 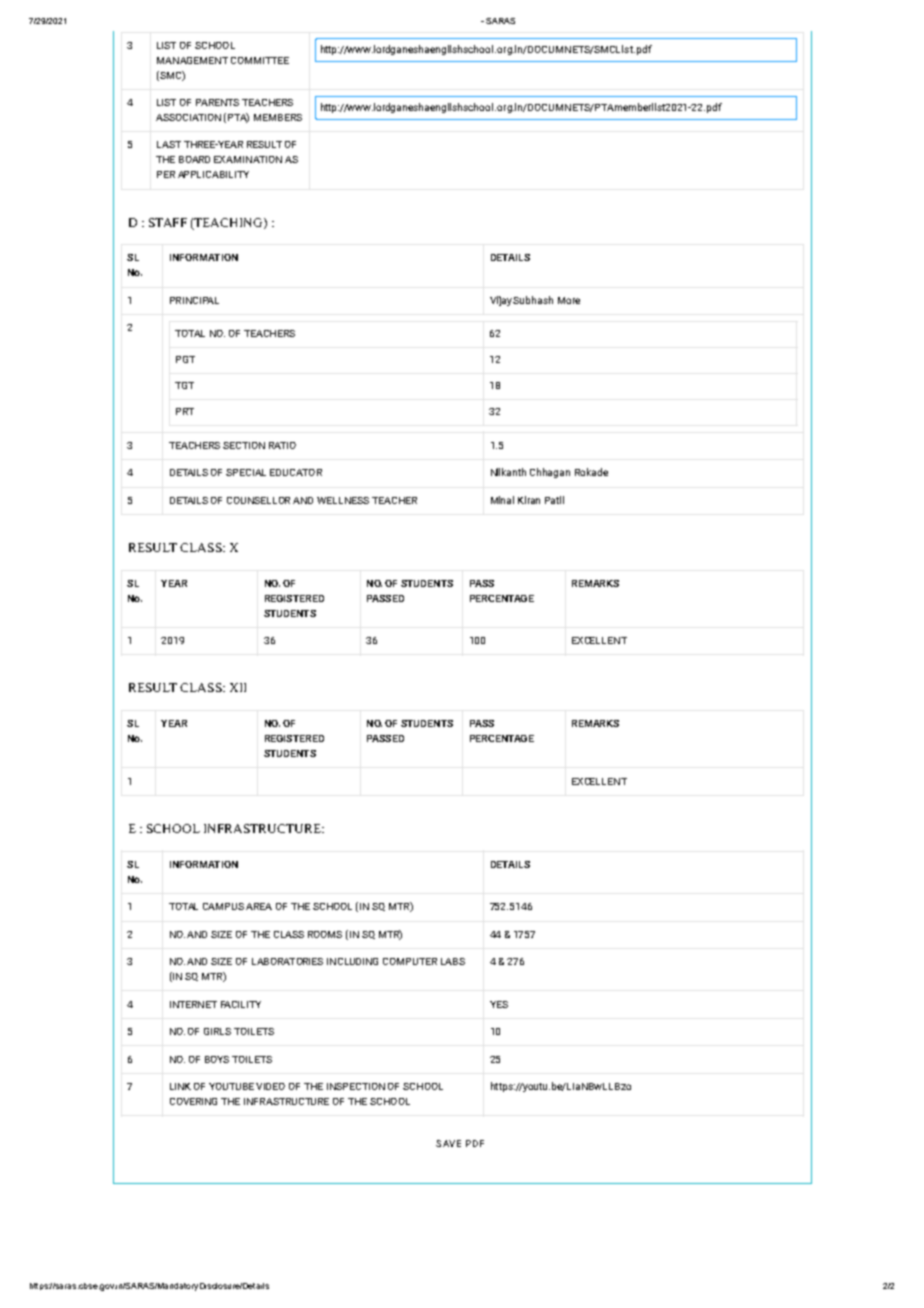 I want to click on ROOMS, so click(x=325, y=934).
